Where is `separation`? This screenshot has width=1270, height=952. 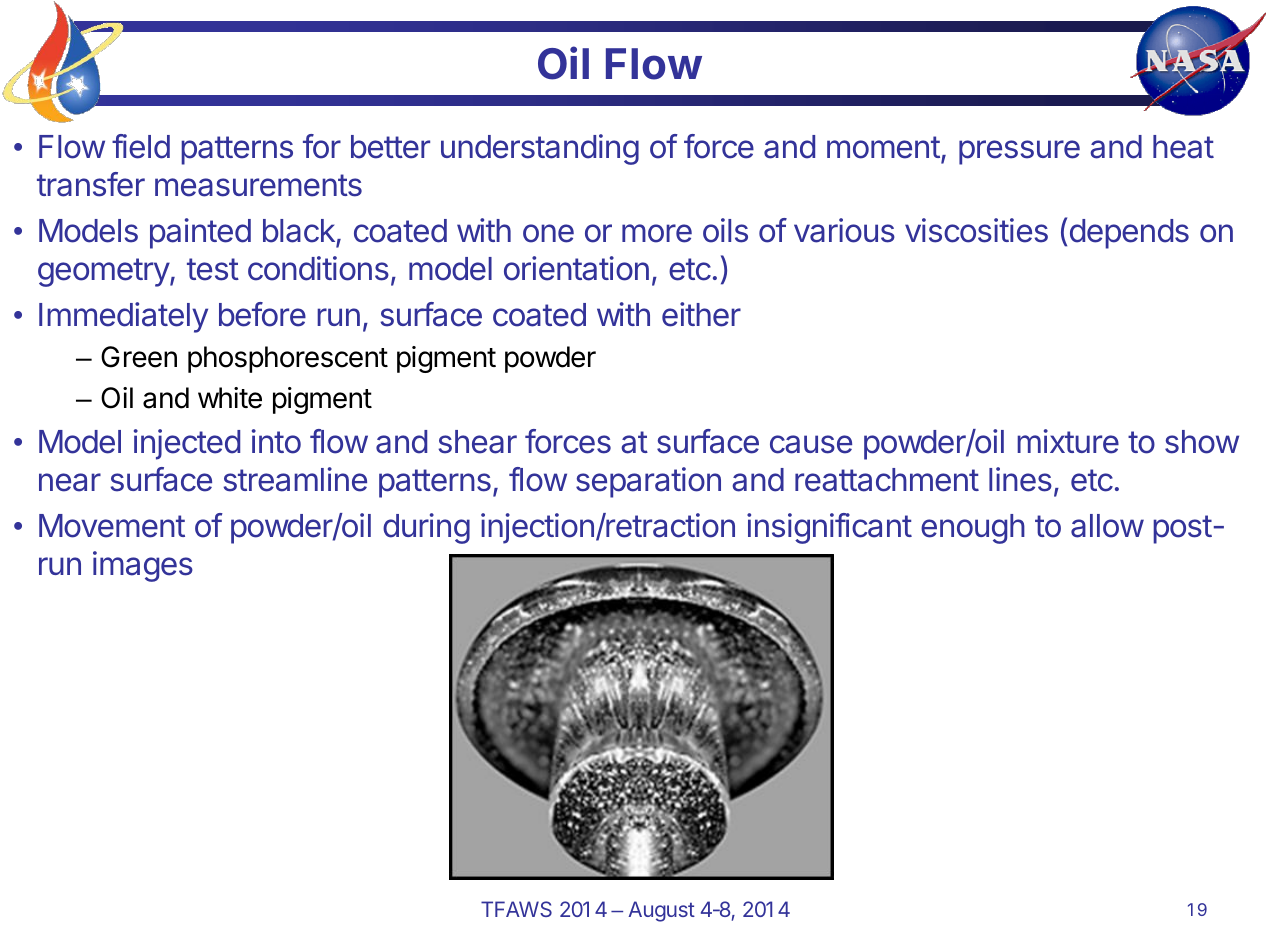
separation is located at coordinates (648, 482).
